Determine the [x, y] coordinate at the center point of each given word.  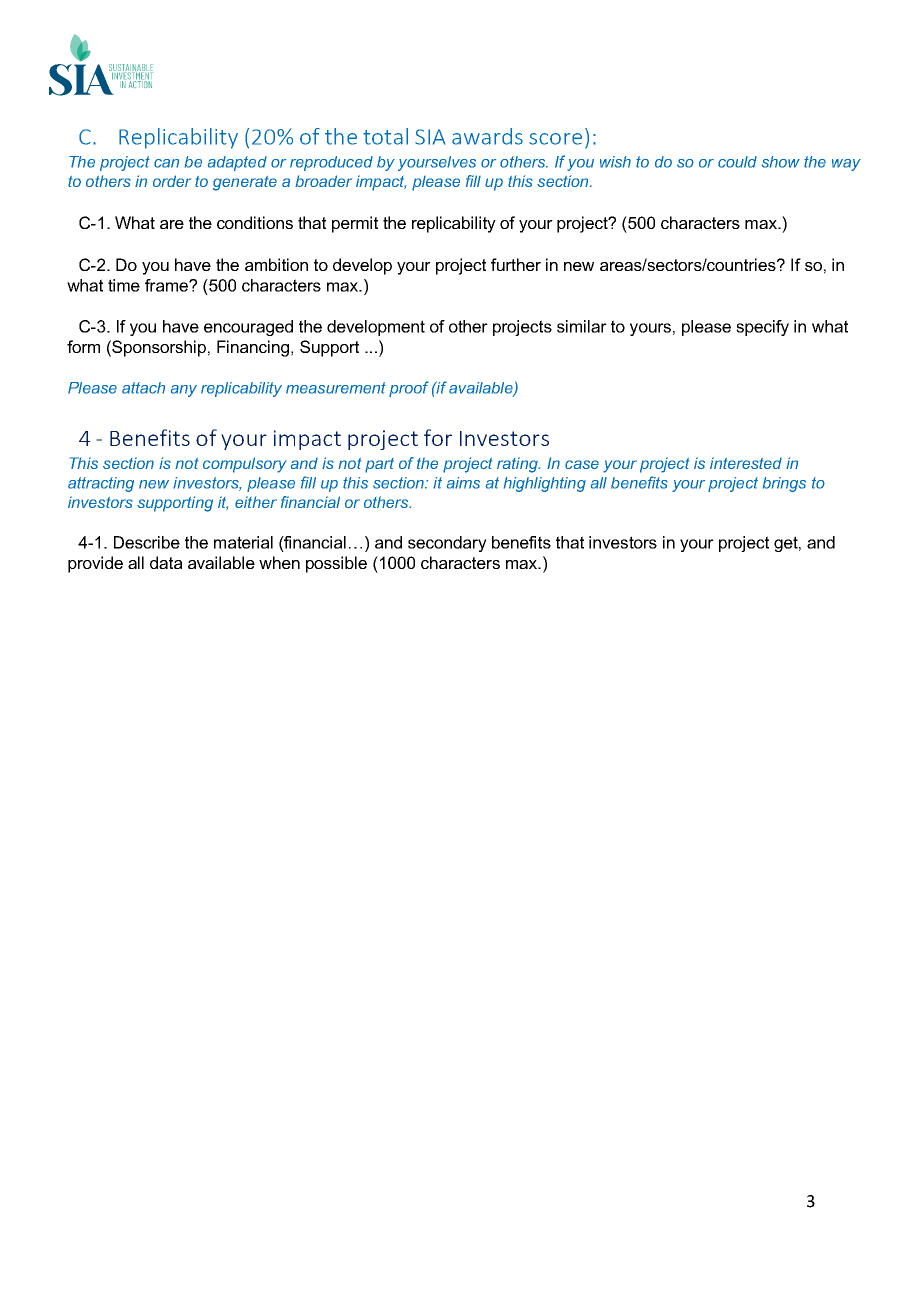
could [737, 162]
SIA [430, 137]
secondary [447, 544]
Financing [253, 348]
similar [582, 326]
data [166, 562]
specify [762, 328]
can [166, 163]
